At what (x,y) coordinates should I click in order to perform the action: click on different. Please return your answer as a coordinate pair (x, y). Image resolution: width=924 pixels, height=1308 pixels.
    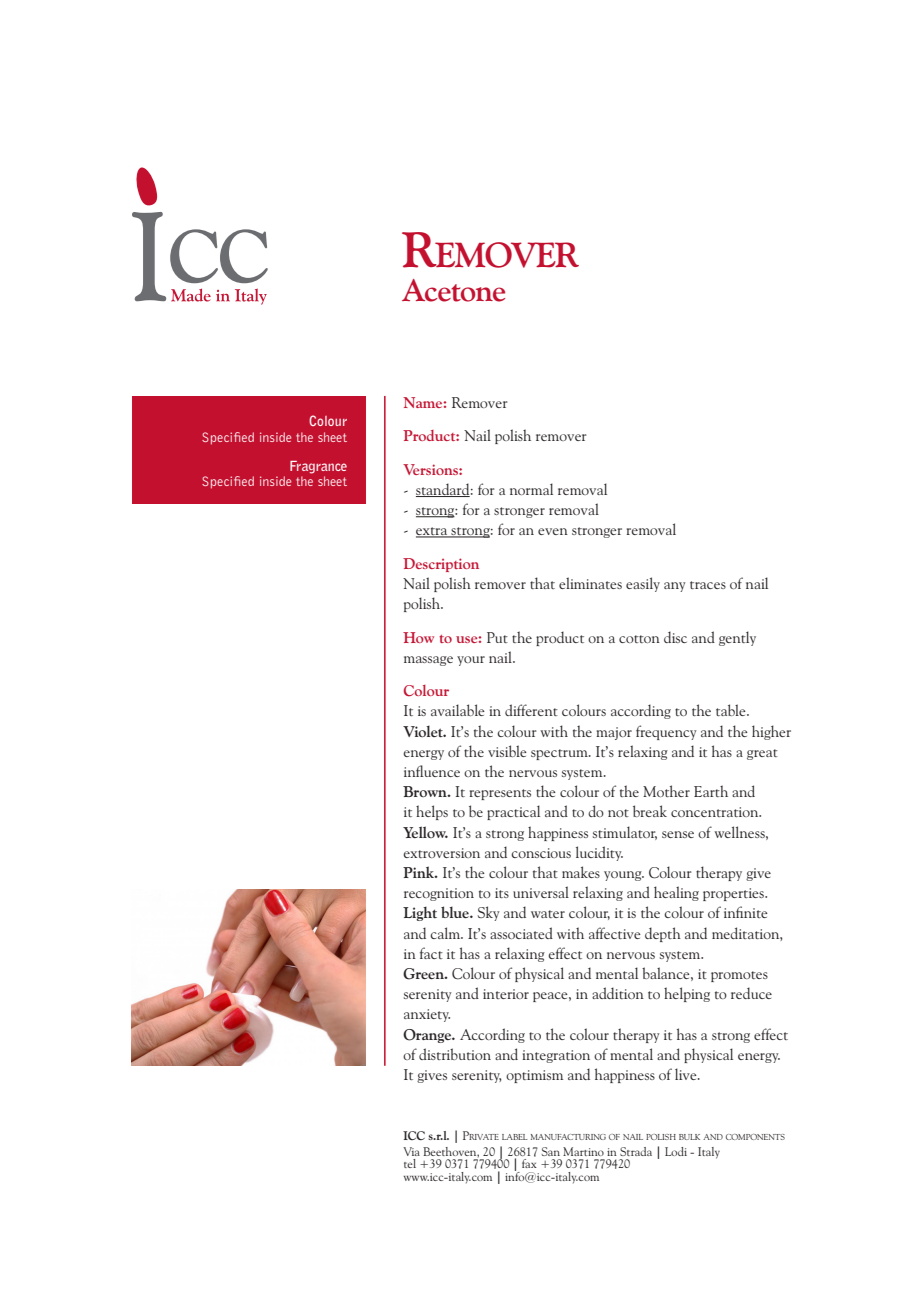
    Looking at the image, I should click on (531, 710).
